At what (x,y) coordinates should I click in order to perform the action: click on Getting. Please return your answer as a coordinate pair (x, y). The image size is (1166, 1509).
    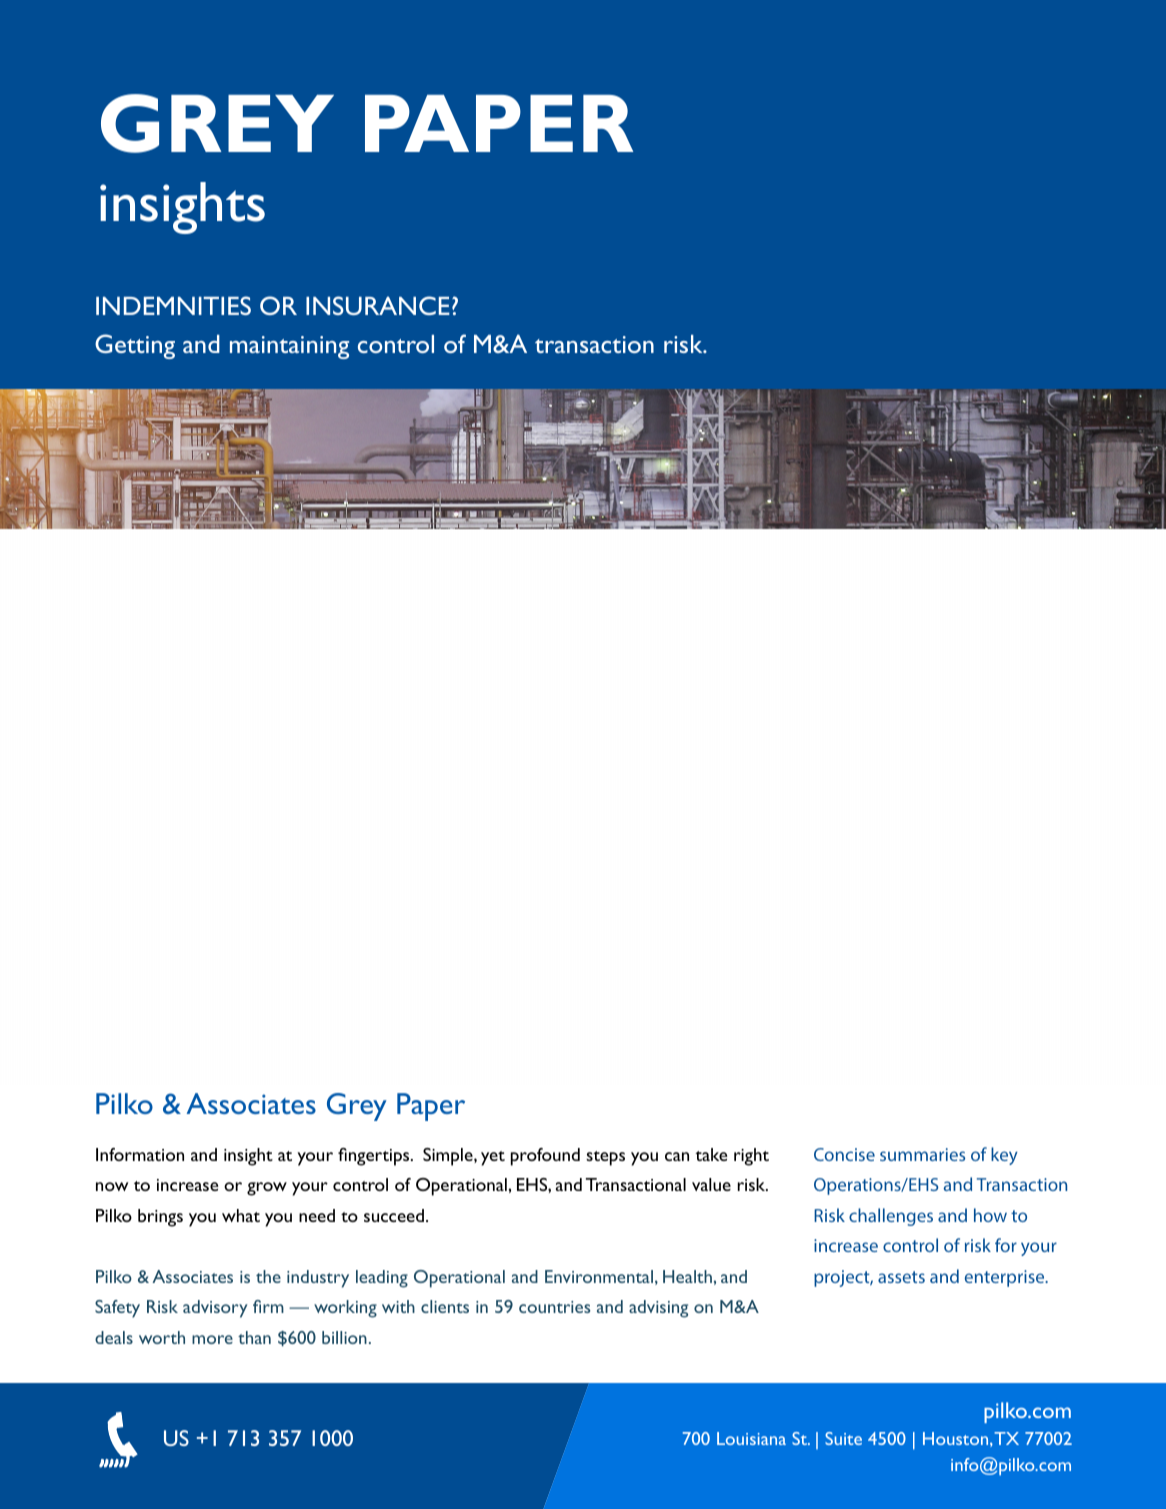
    Looking at the image, I should click on (135, 346).
